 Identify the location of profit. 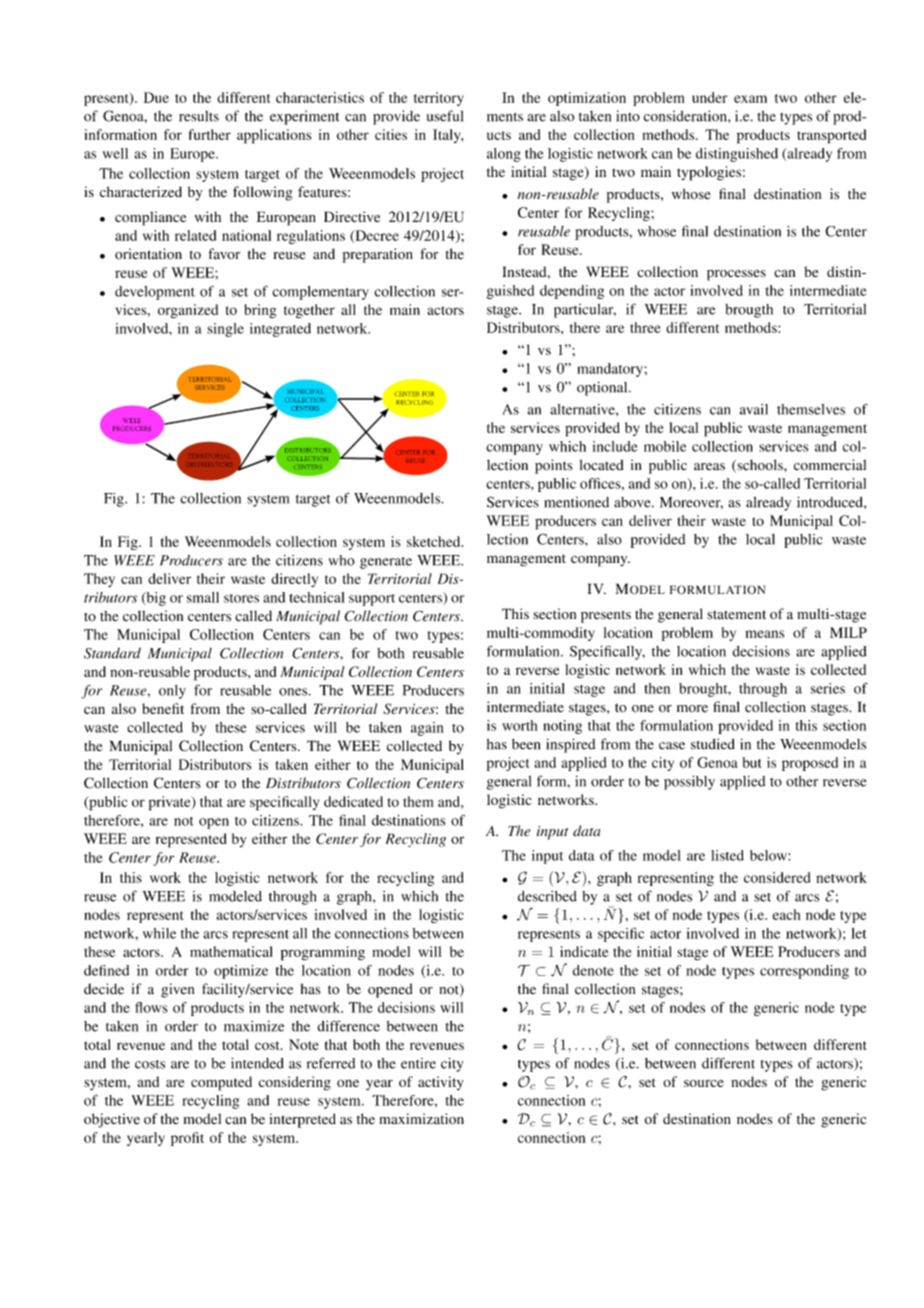
(187, 1139).
